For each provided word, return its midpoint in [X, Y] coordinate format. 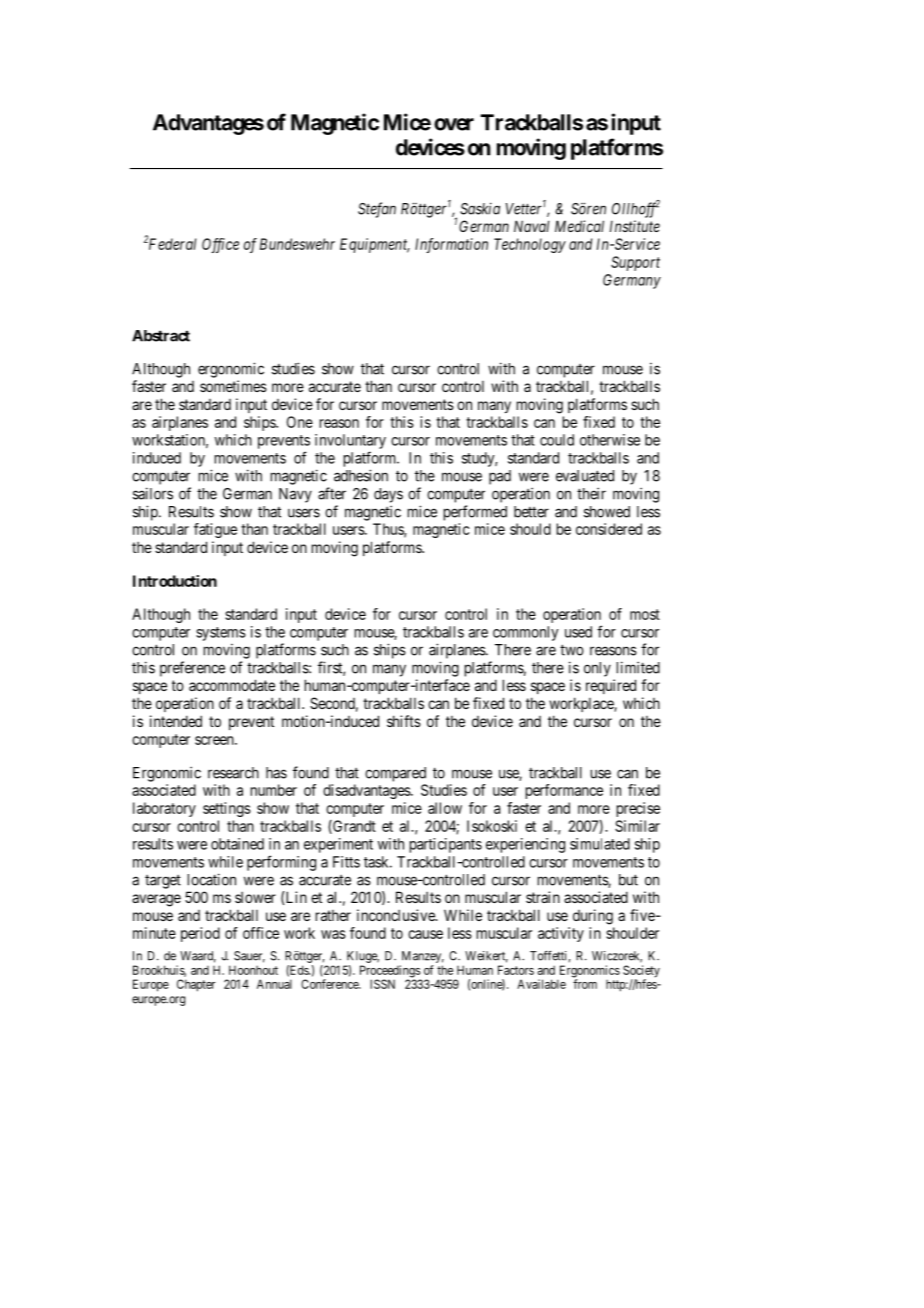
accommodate [232, 685]
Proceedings [390, 972]
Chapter [196, 985]
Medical [579, 226]
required [611, 686]
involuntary [350, 441]
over [454, 124]
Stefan [377, 210]
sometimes [233, 386]
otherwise [610, 440]
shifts [404, 721]
